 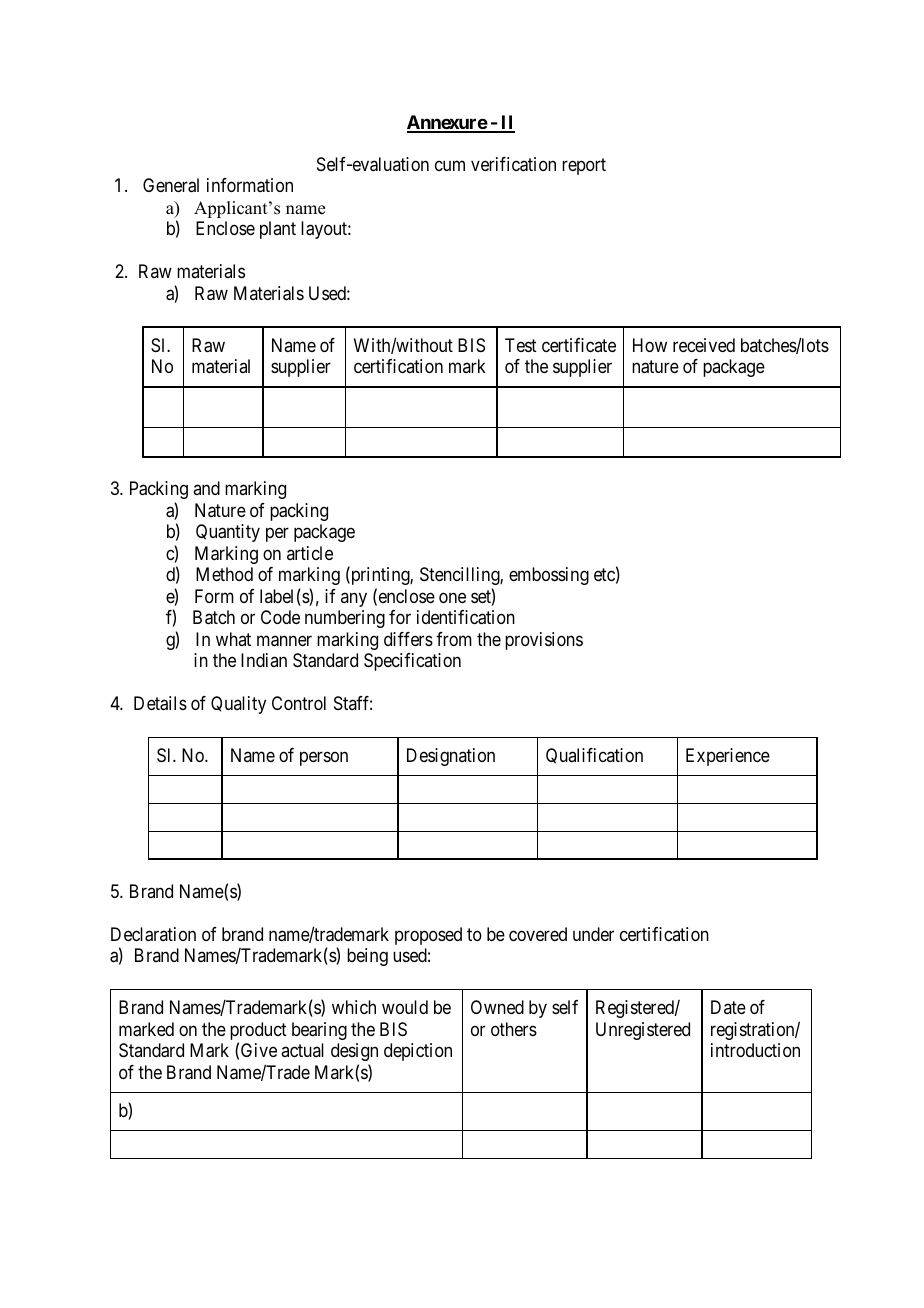 What do you see at coordinates (171, 185) in the screenshot?
I see `General` at bounding box center [171, 185].
